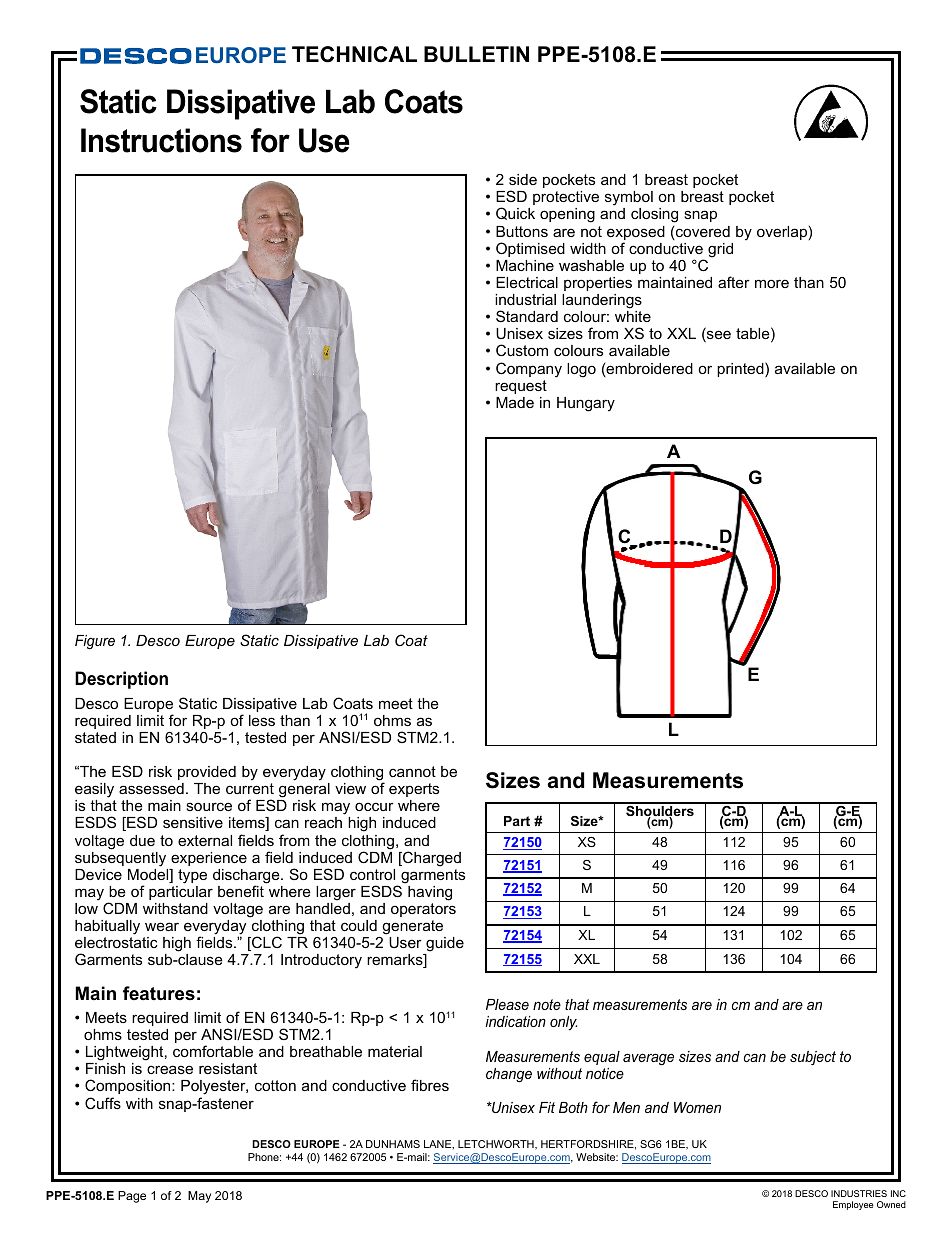 Image resolution: width=952 pixels, height=1233 pixels. Describe the element at coordinates (132, 1197) in the screenshot. I see `Page` at that location.
